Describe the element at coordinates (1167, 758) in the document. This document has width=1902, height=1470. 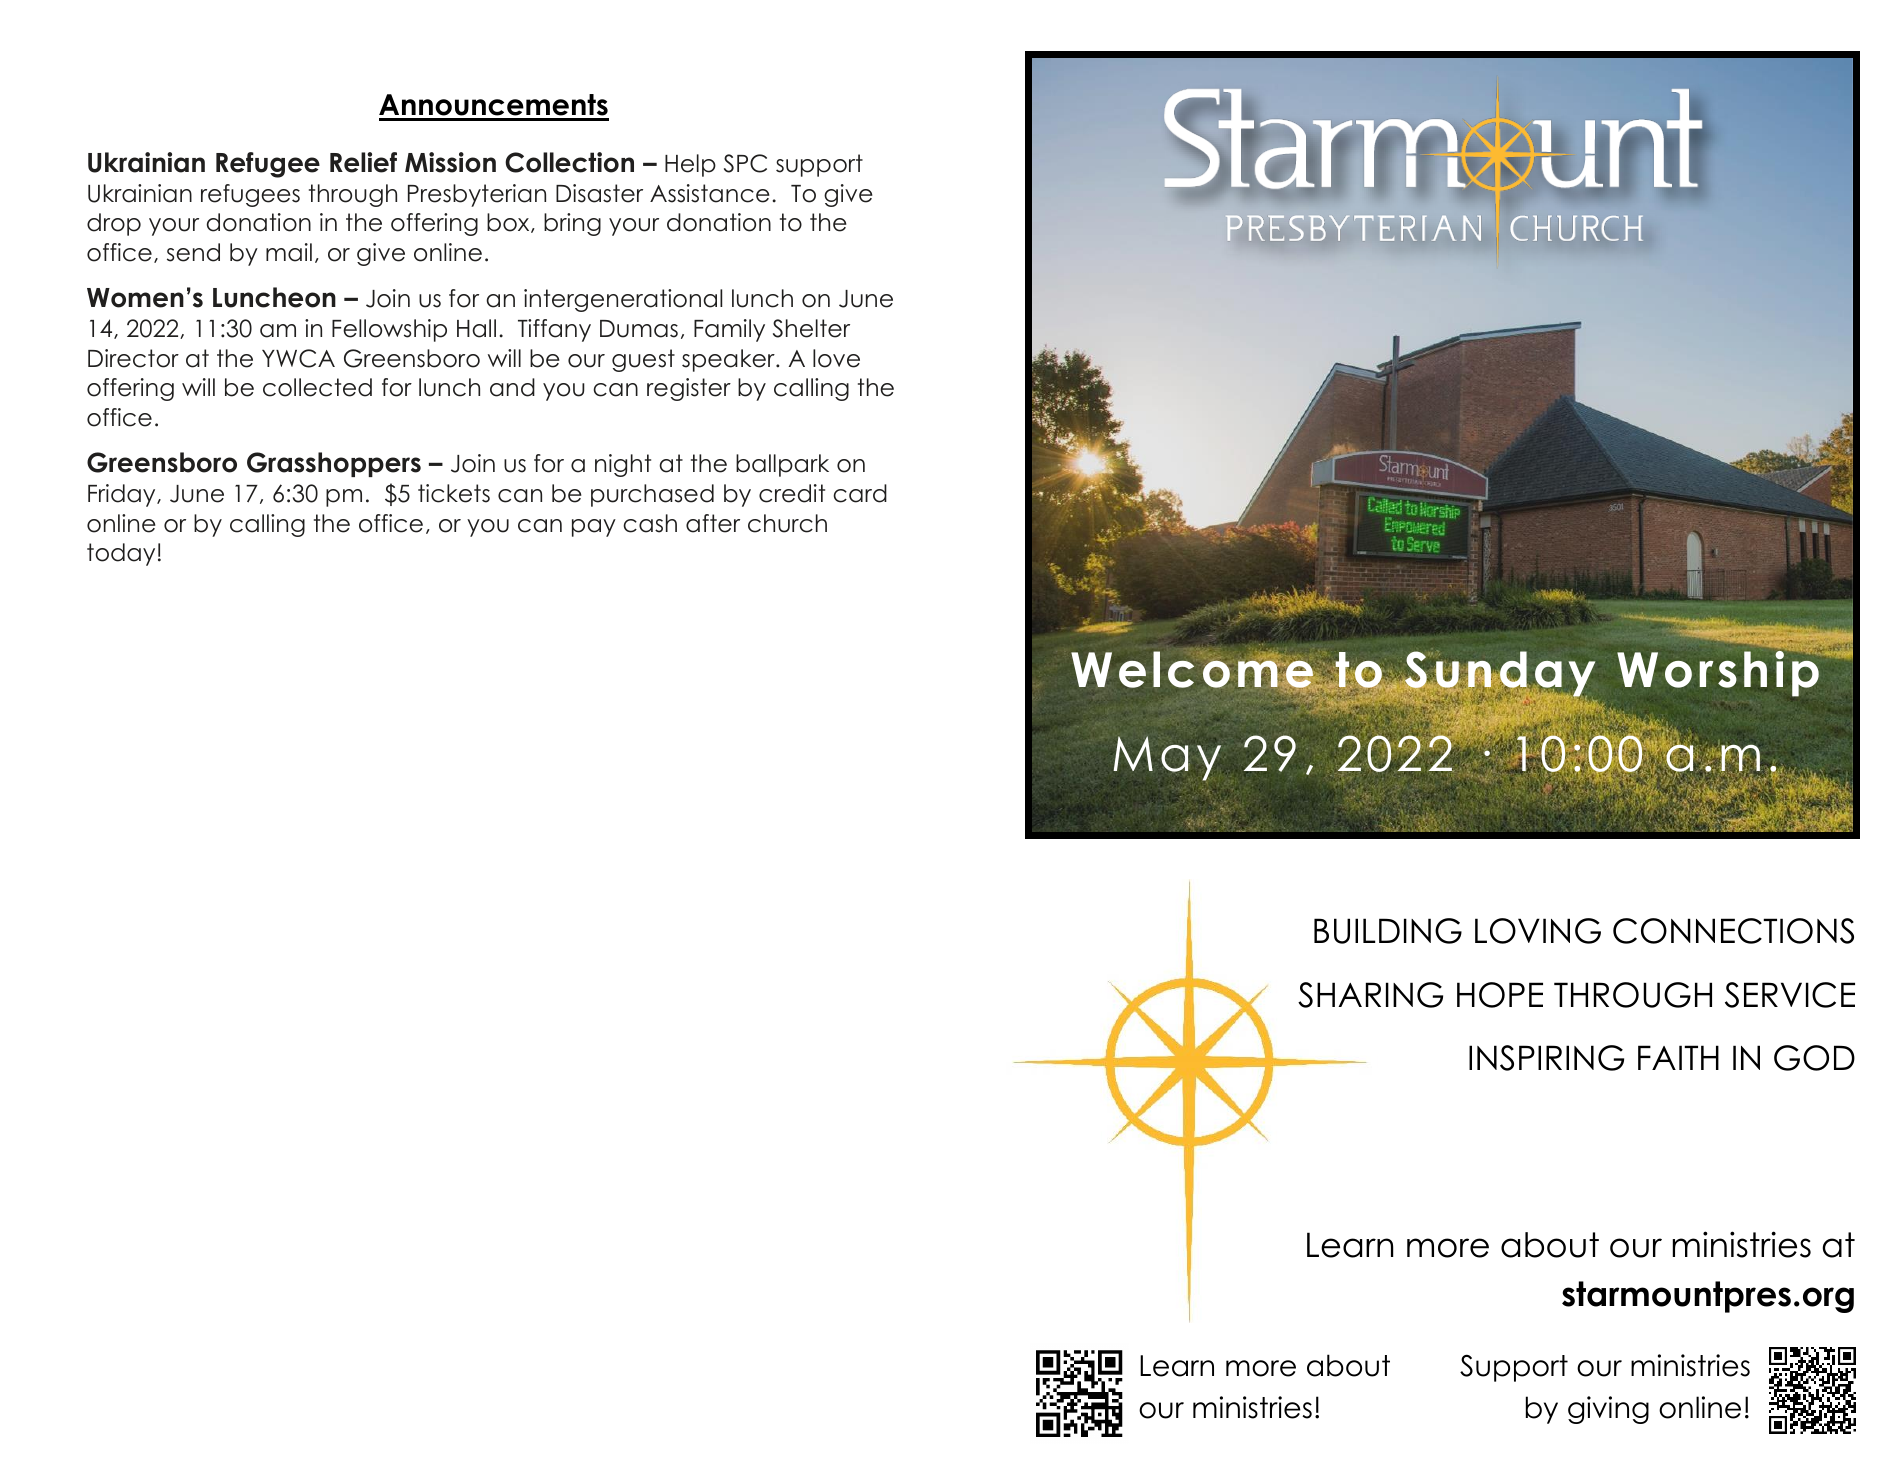
I see `May` at that location.
